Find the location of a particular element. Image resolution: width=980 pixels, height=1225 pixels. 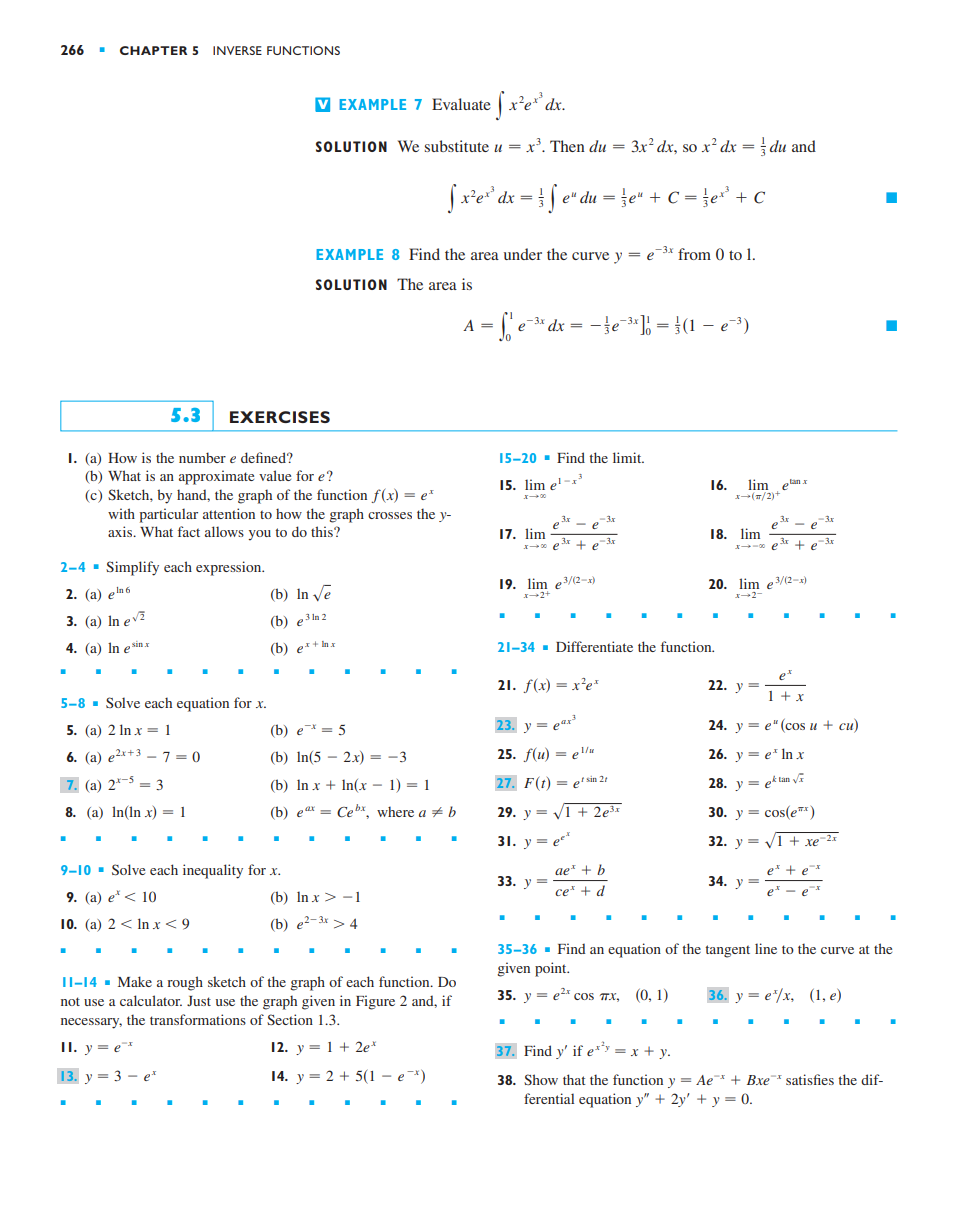

Then is located at coordinates (567, 146).
